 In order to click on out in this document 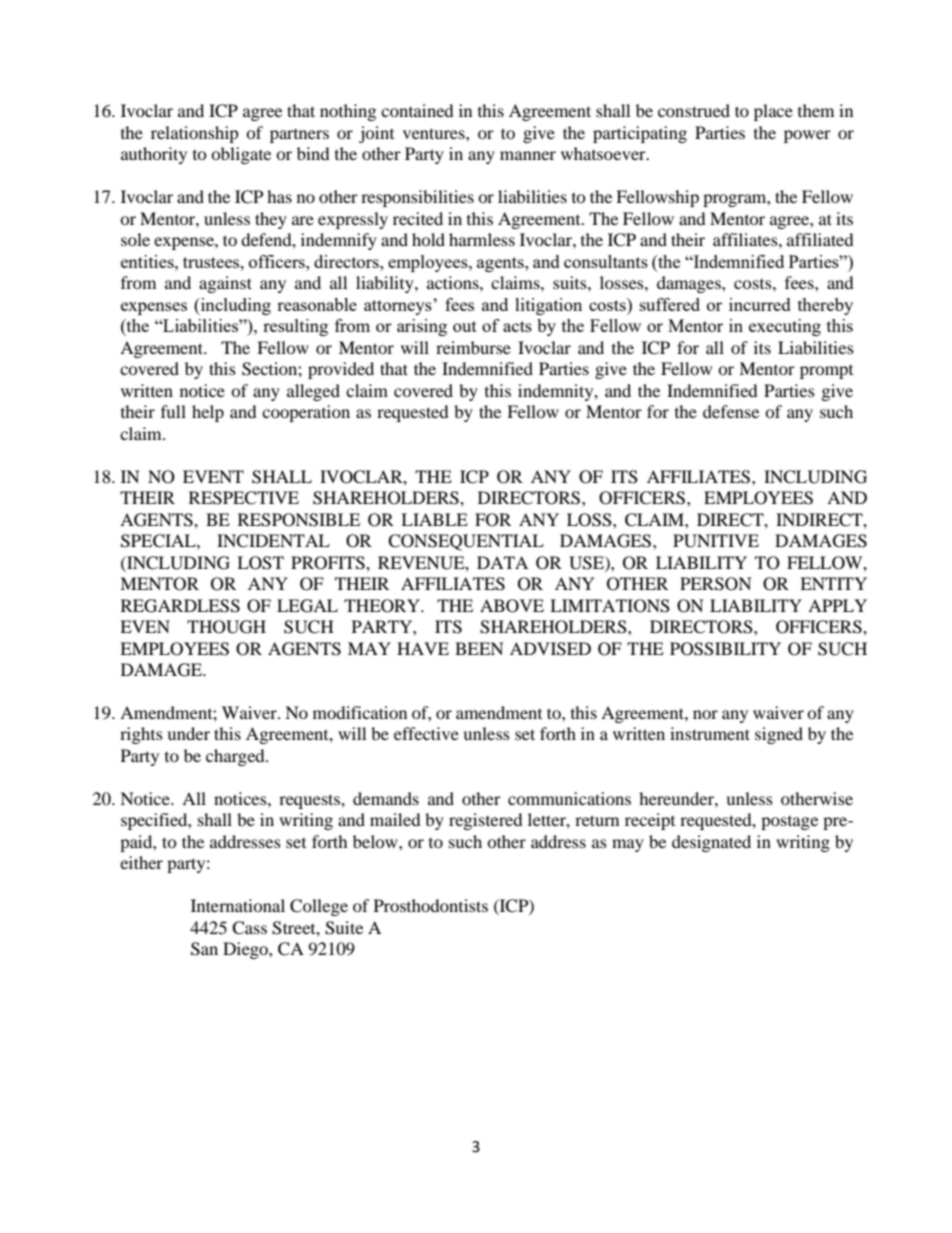, I will do `click(465, 326)`.
